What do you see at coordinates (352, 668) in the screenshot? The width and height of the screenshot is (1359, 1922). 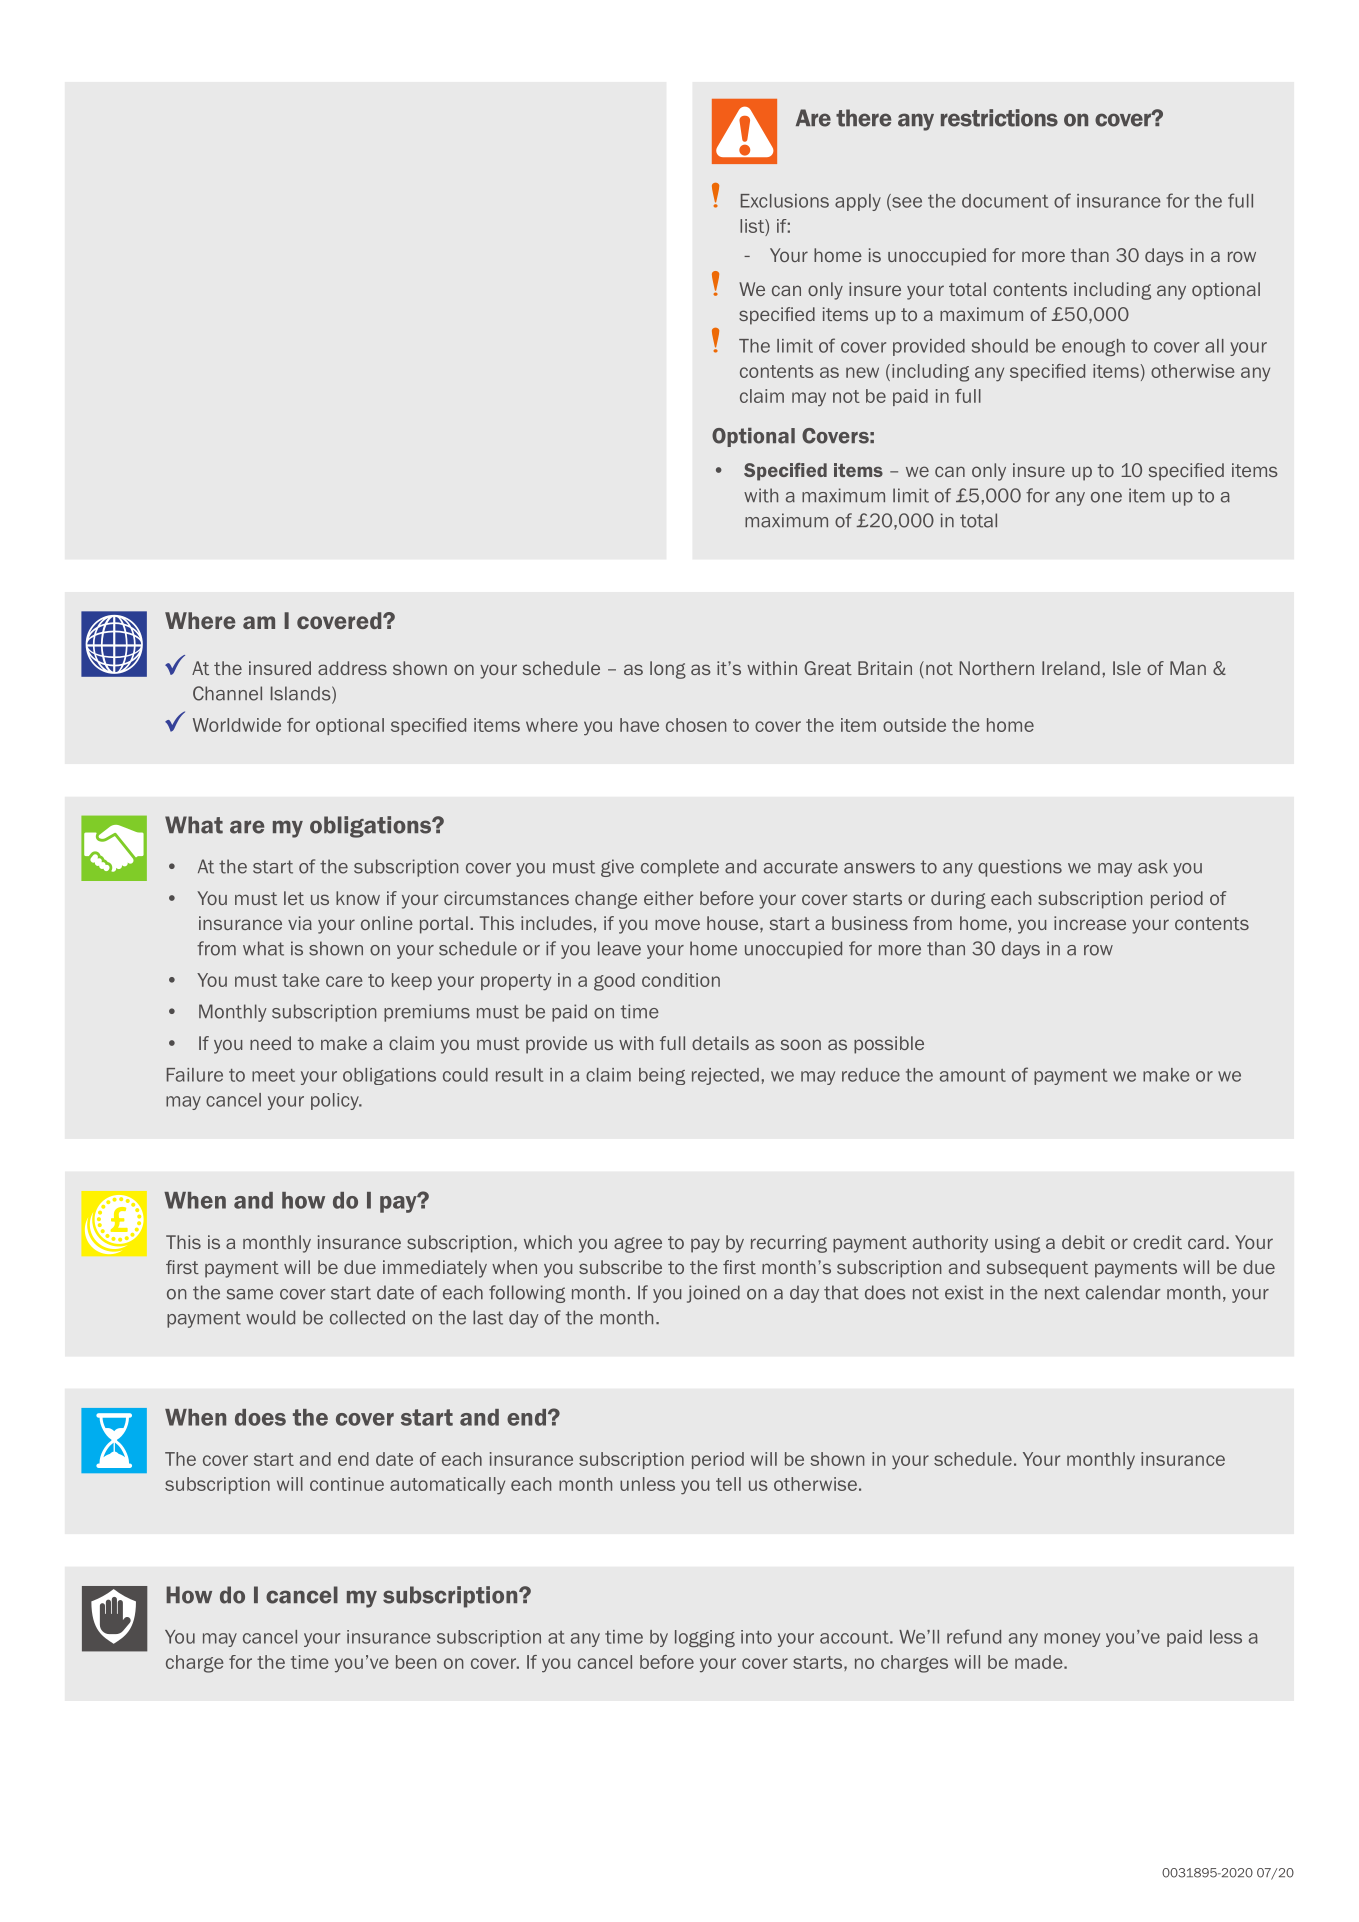 I see `address` at bounding box center [352, 668].
